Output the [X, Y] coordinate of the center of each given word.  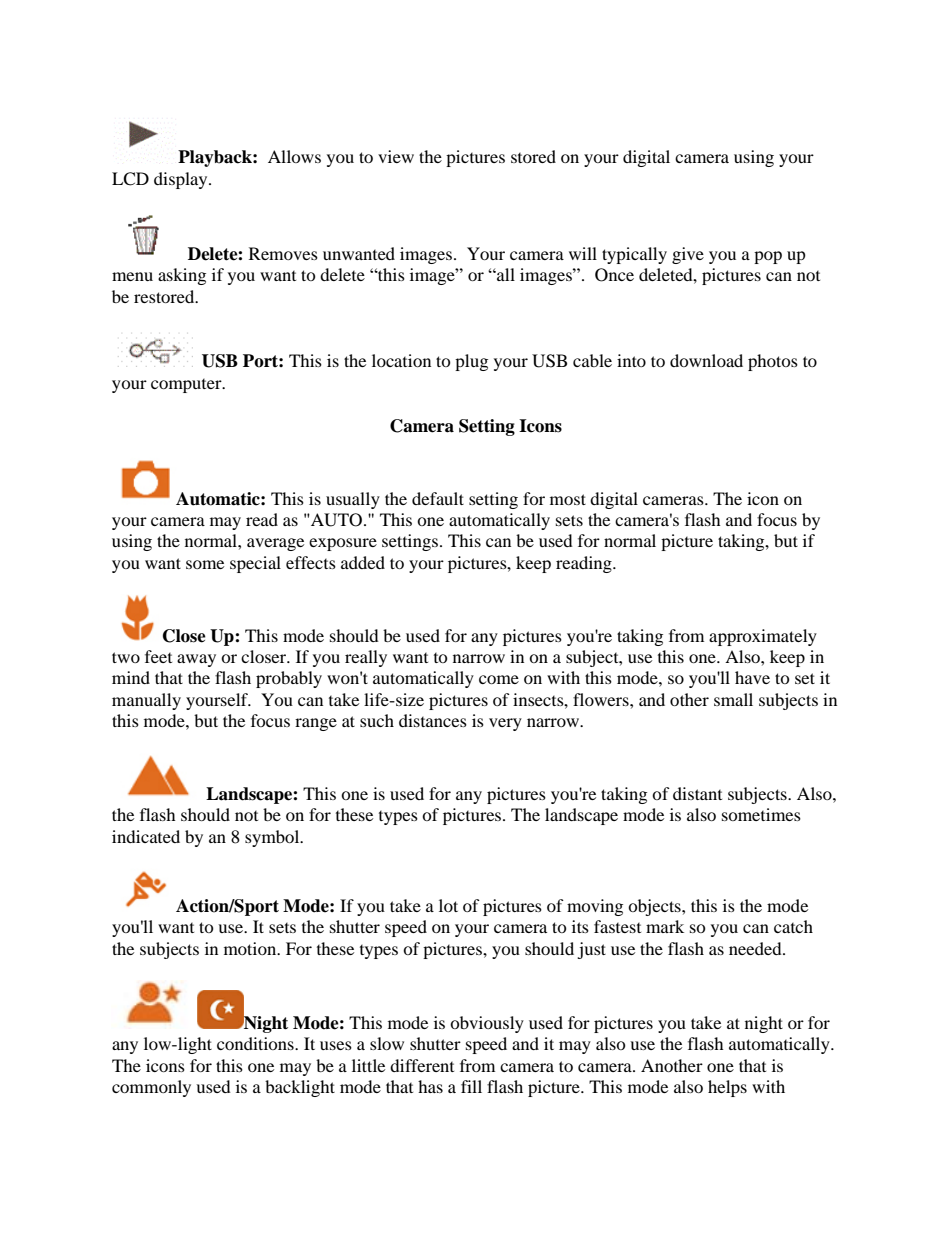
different [422, 1065]
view [396, 156]
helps [727, 1088]
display [182, 180]
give [688, 255]
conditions [256, 1043]
